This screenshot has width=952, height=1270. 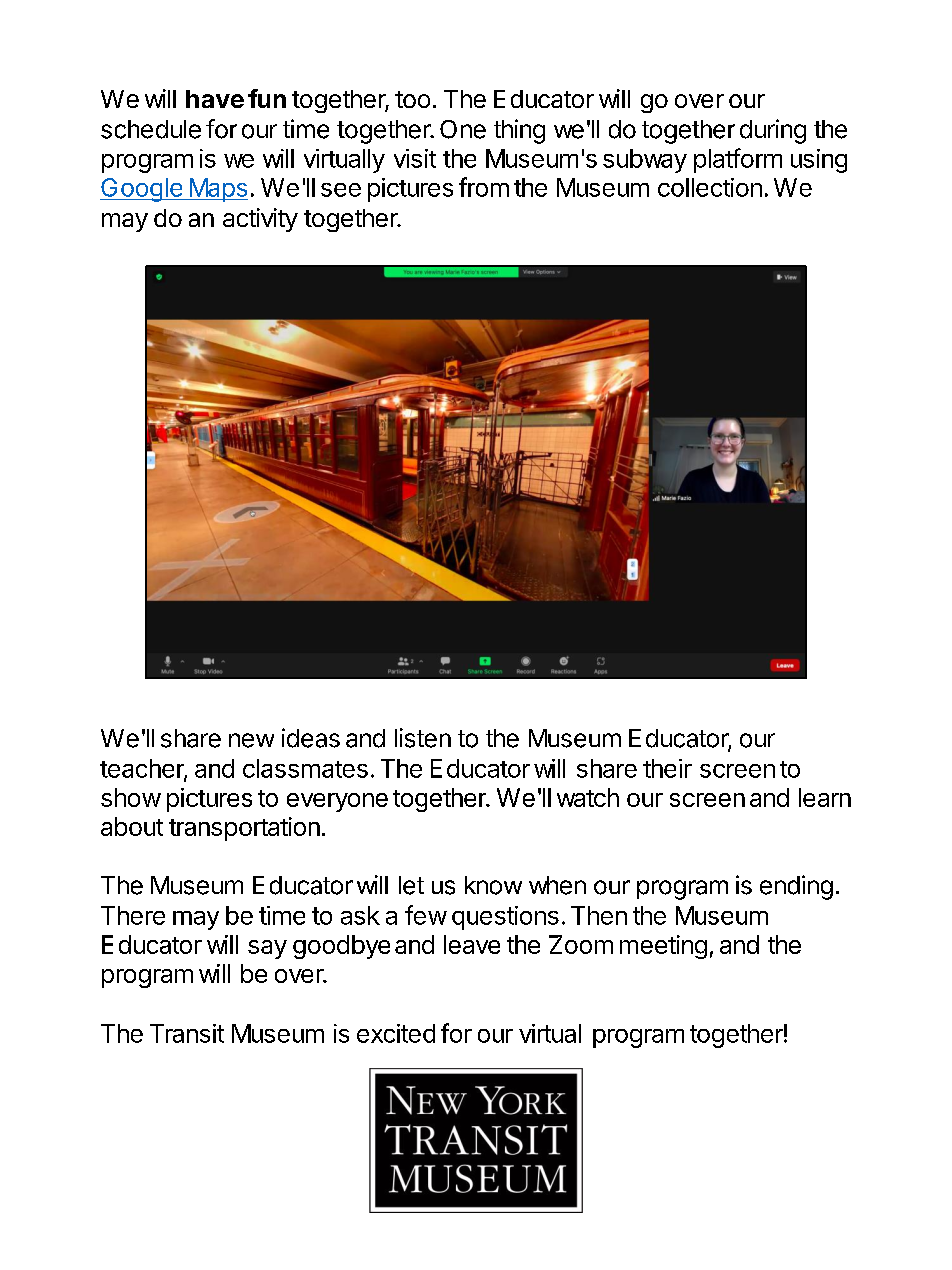 What do you see at coordinates (667, 768) in the screenshot?
I see `their` at bounding box center [667, 768].
